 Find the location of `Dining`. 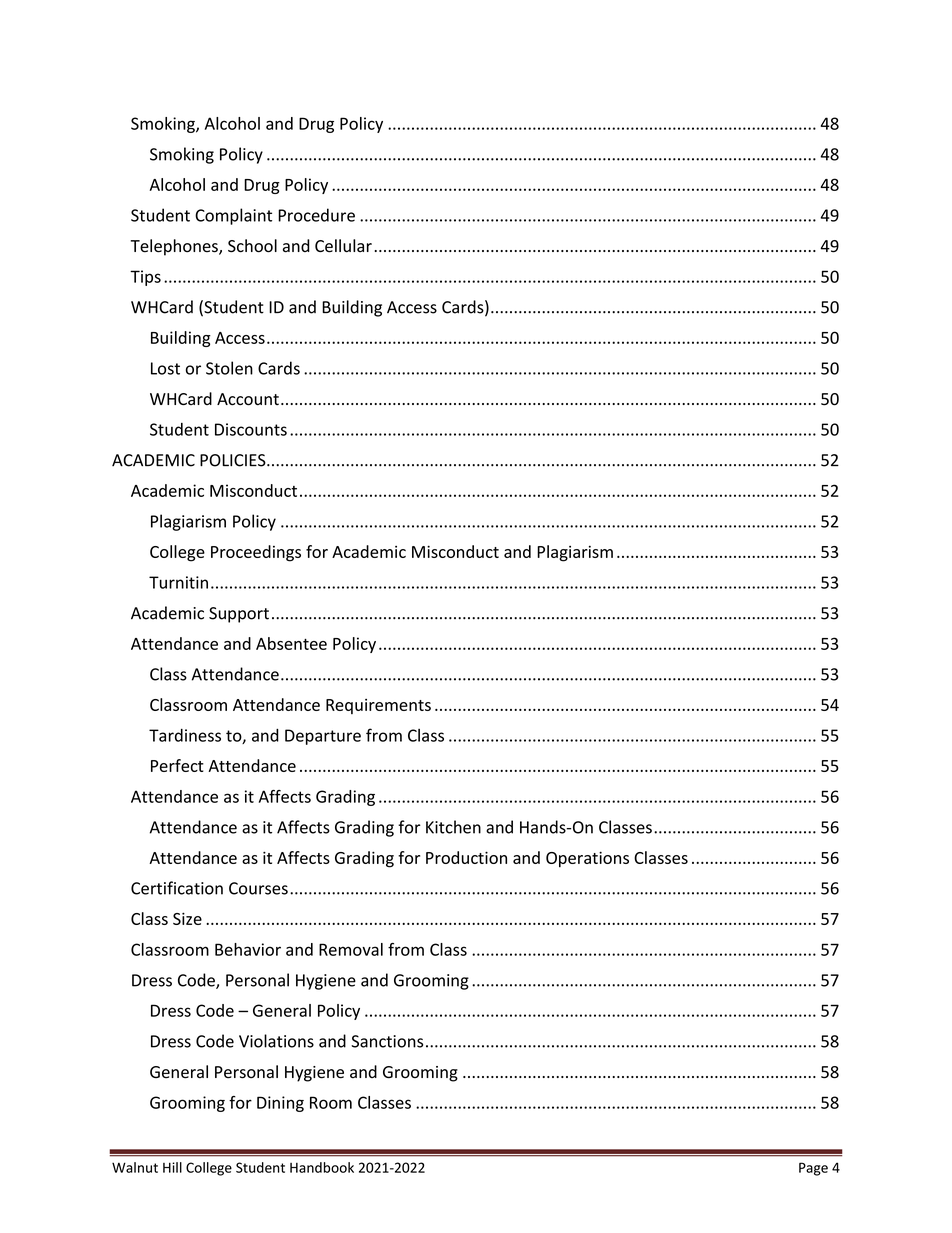

Dining is located at coordinates (280, 1104).
